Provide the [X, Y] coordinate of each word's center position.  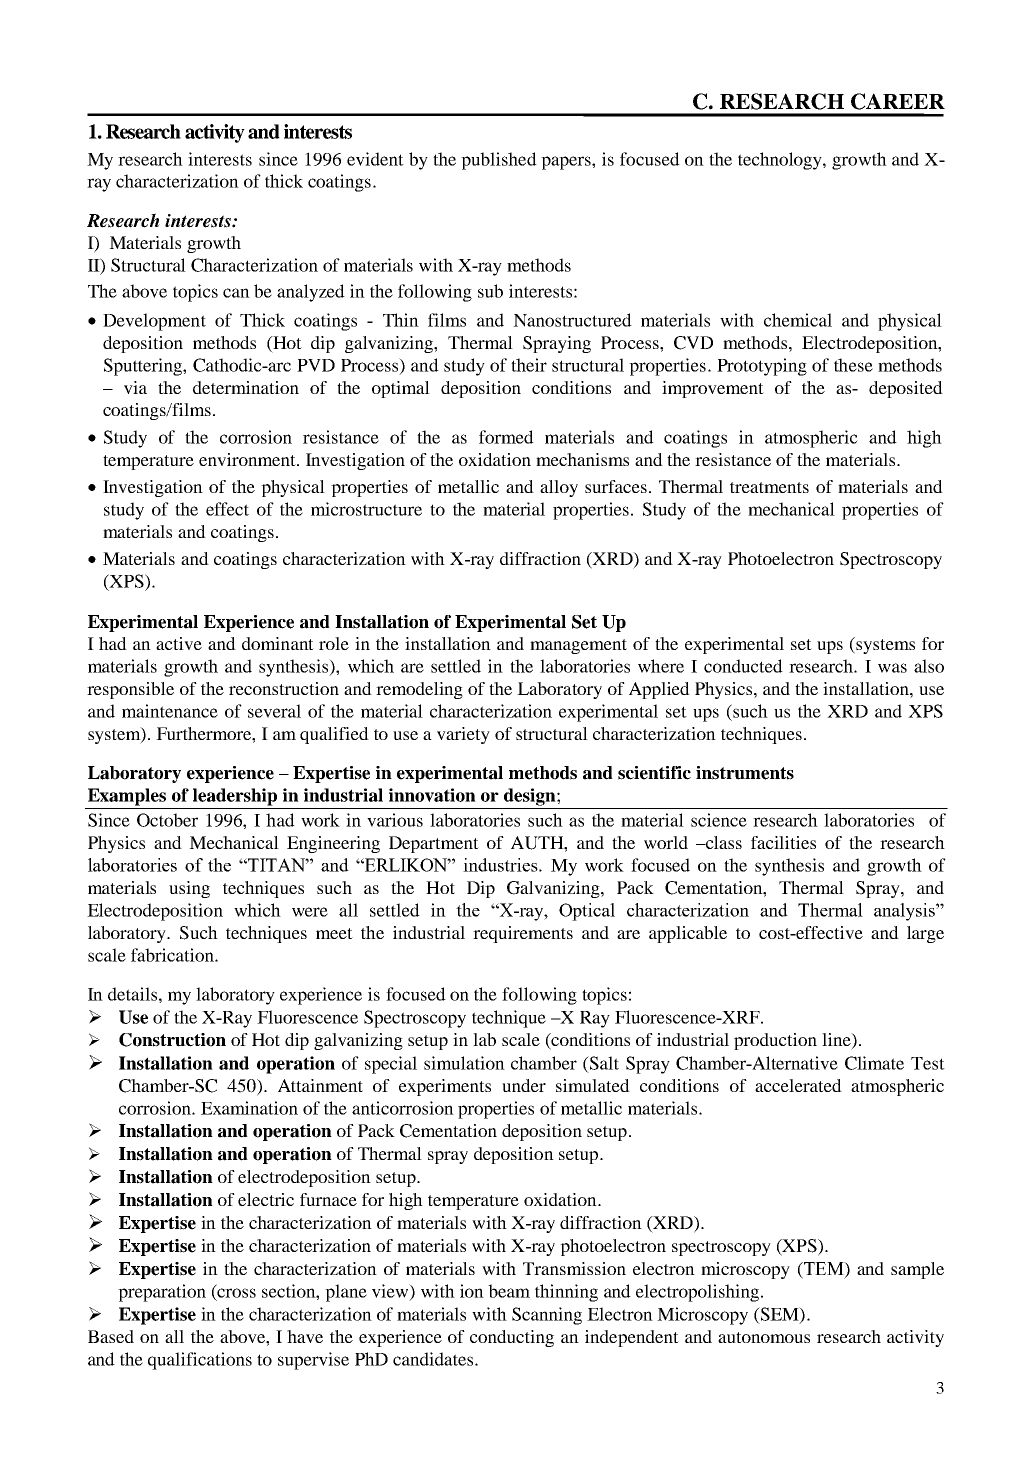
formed [506, 437]
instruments [745, 773]
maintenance [170, 711]
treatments [769, 487]
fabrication [173, 955]
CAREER [898, 101]
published [499, 161]
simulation [464, 1063]
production [775, 1041]
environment [248, 459]
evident [375, 159]
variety [463, 735]
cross [235, 1293]
